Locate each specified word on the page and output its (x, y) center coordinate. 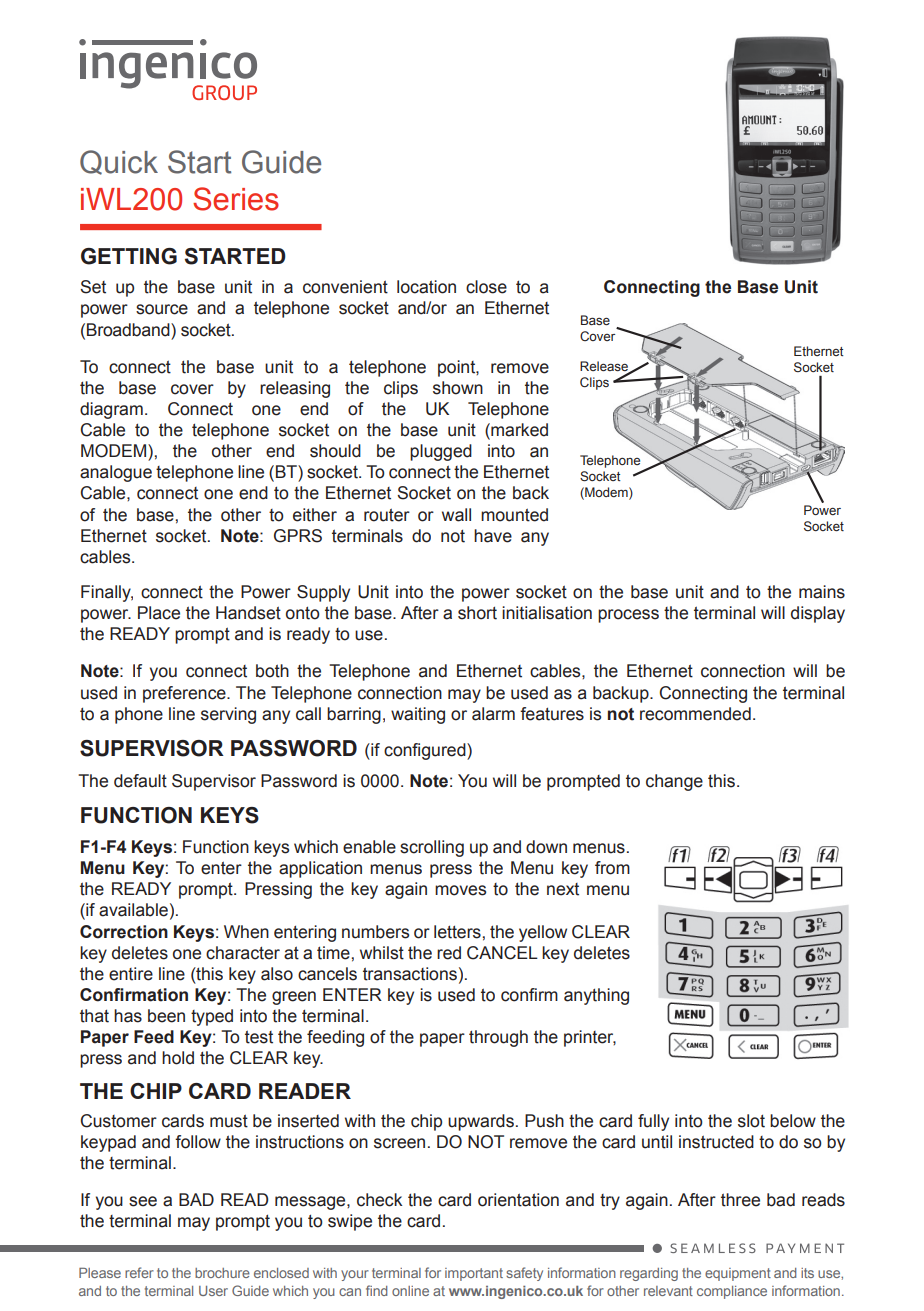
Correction (124, 932)
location (426, 287)
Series (236, 199)
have (493, 536)
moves (460, 890)
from (612, 868)
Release (605, 367)
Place (159, 613)
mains (822, 592)
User (213, 1291)
